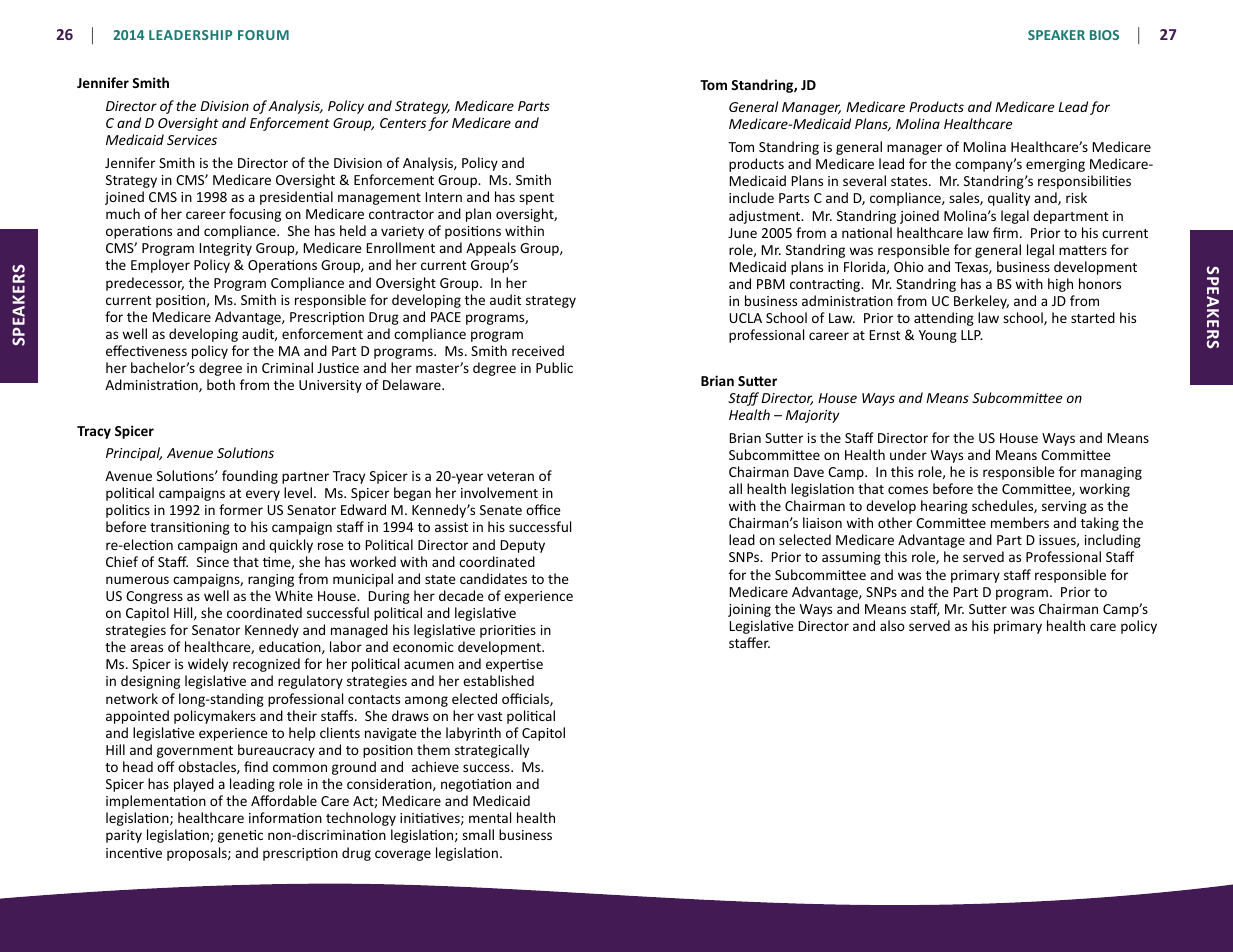 The width and height of the document is (1233, 952). Describe the element at coordinates (1104, 35) in the document. I see `BIOS` at that location.
